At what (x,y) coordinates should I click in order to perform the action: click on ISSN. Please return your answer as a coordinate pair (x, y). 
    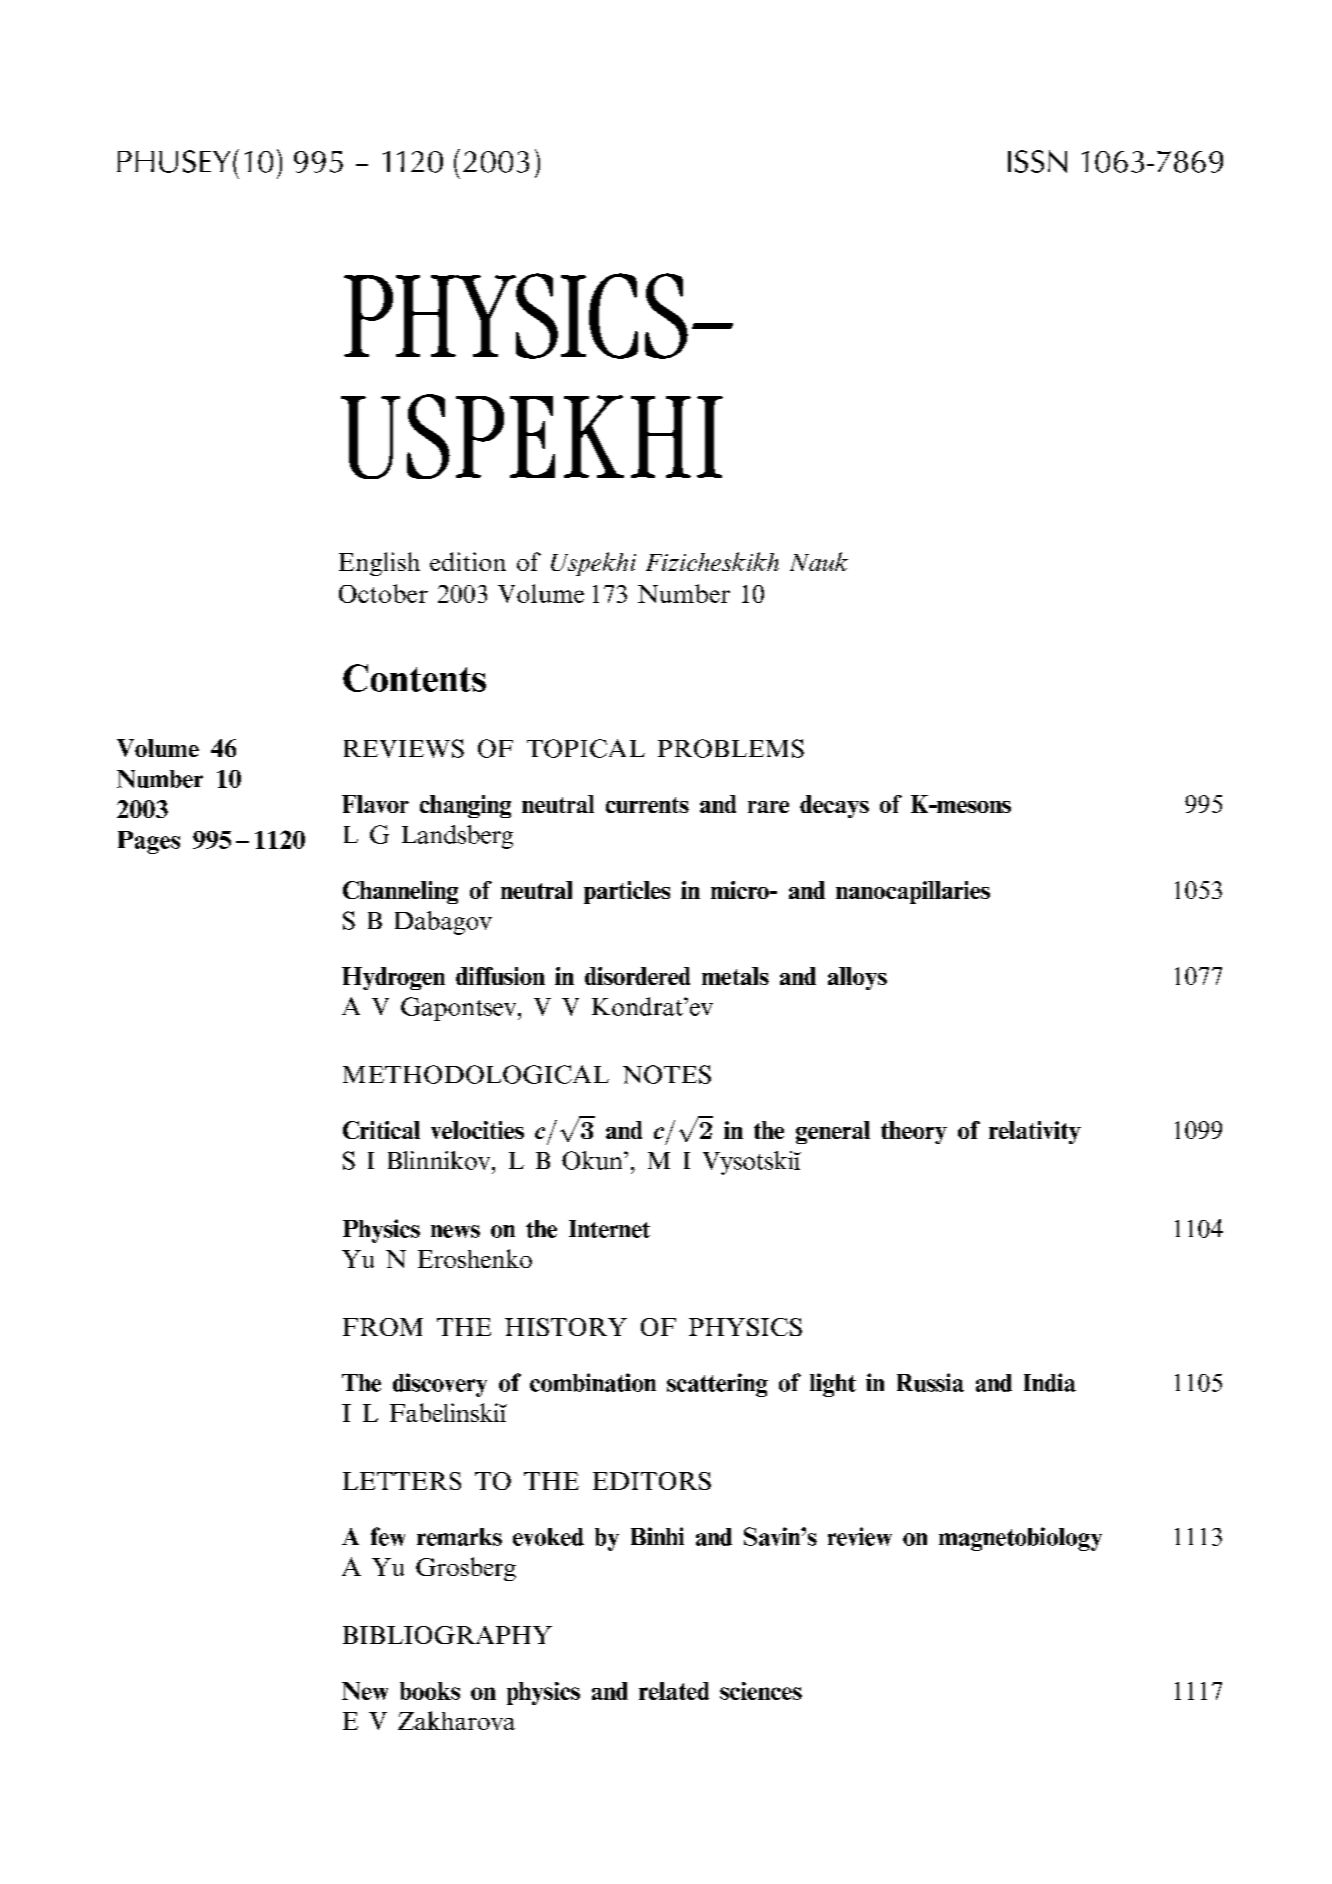
    Looking at the image, I should click on (1037, 161).
